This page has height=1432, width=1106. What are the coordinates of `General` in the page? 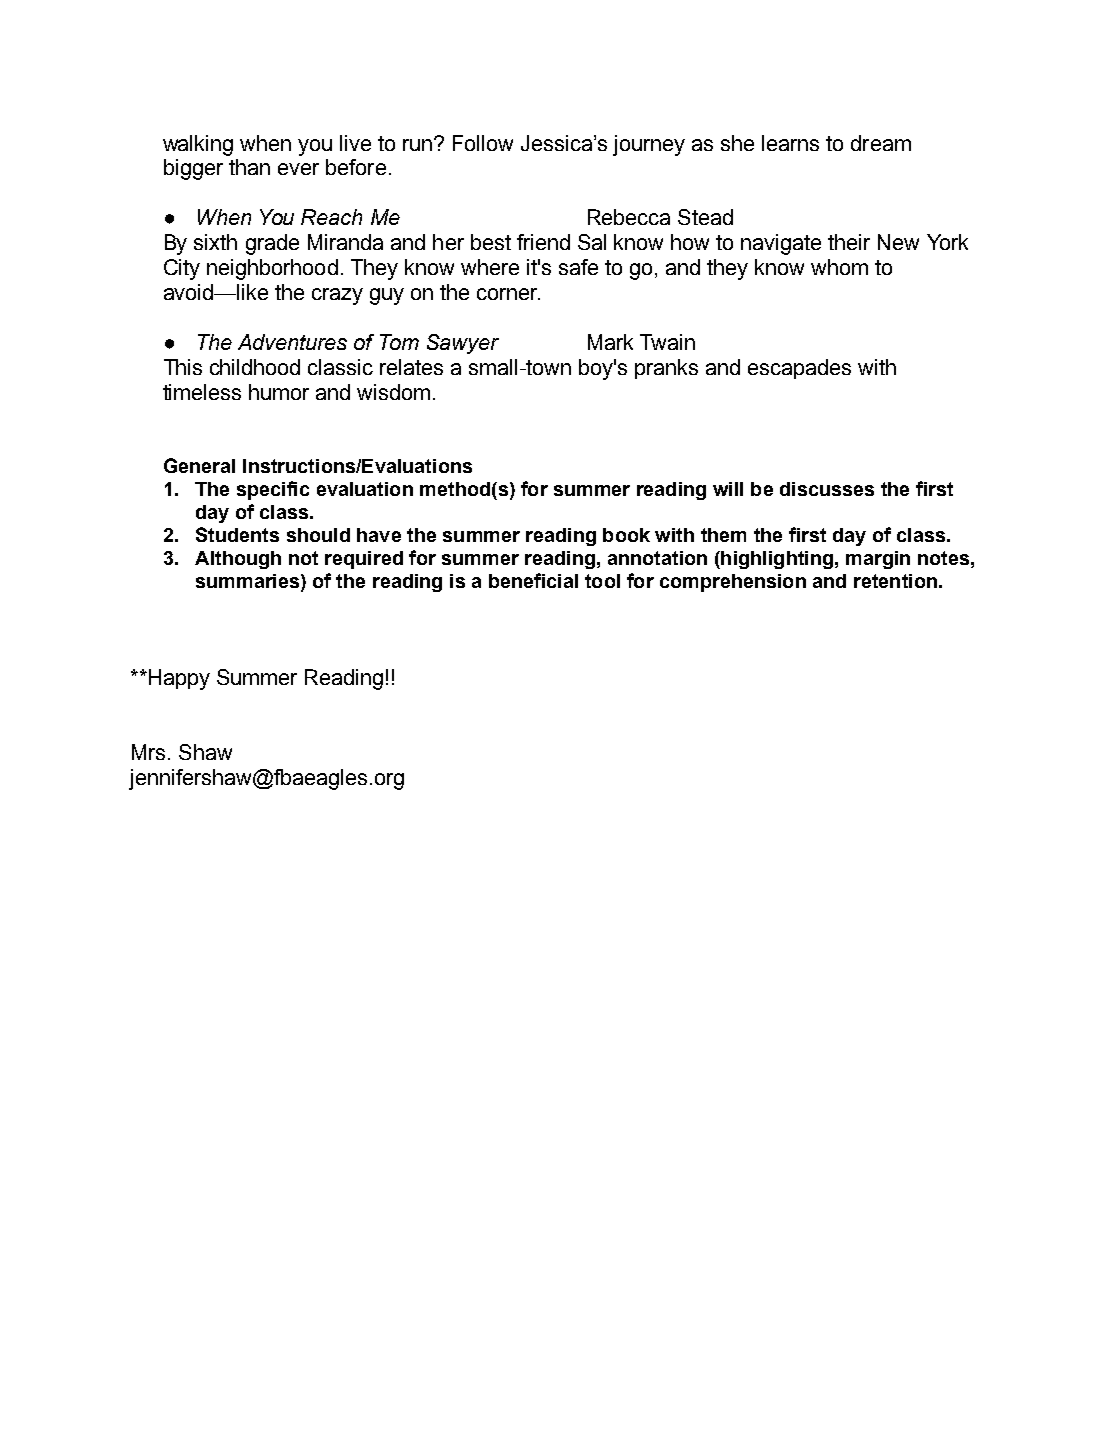 It's located at (199, 465).
